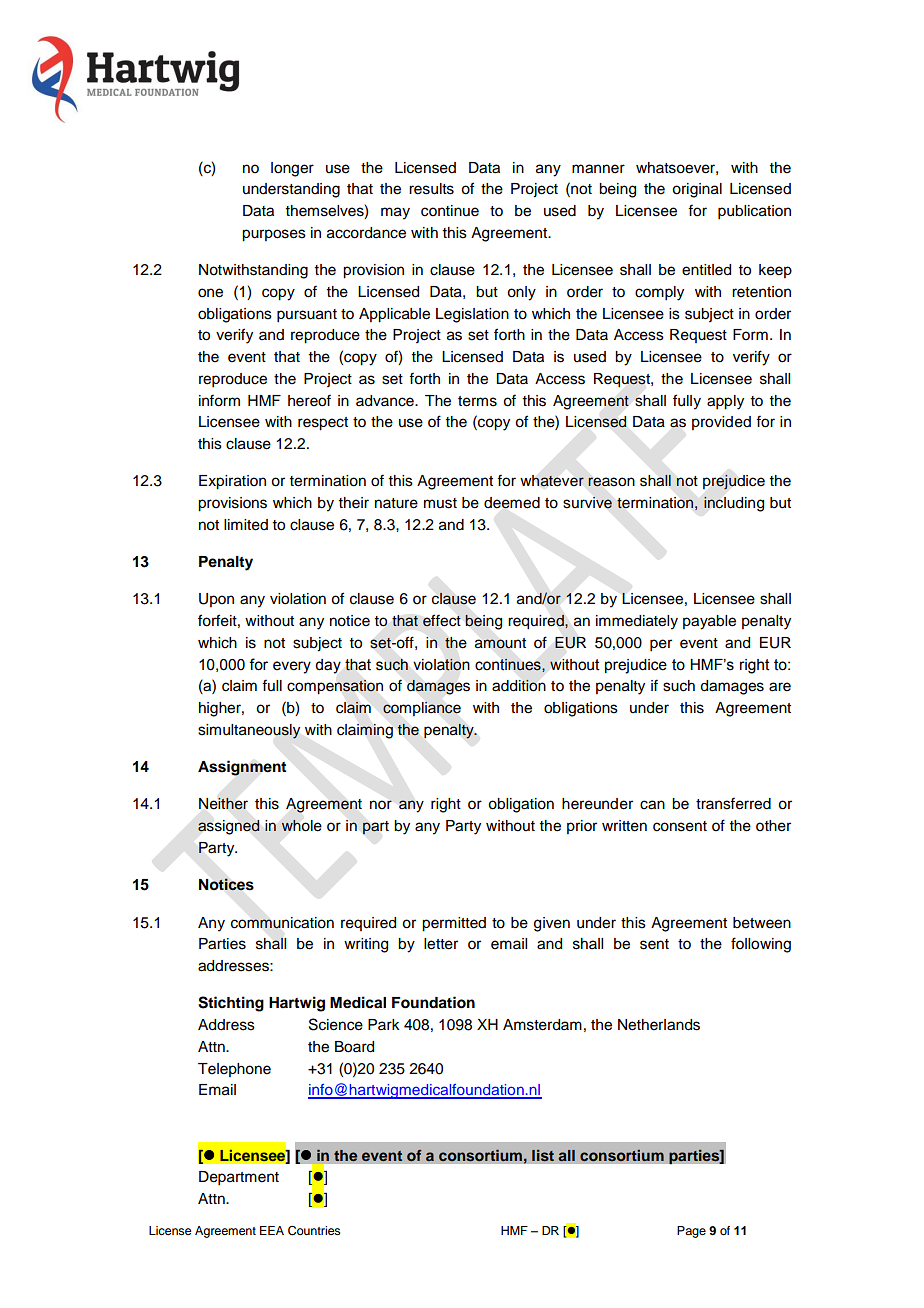 The width and height of the screenshot is (924, 1308). Describe the element at coordinates (323, 424) in the screenshot. I see `respect` at that location.
